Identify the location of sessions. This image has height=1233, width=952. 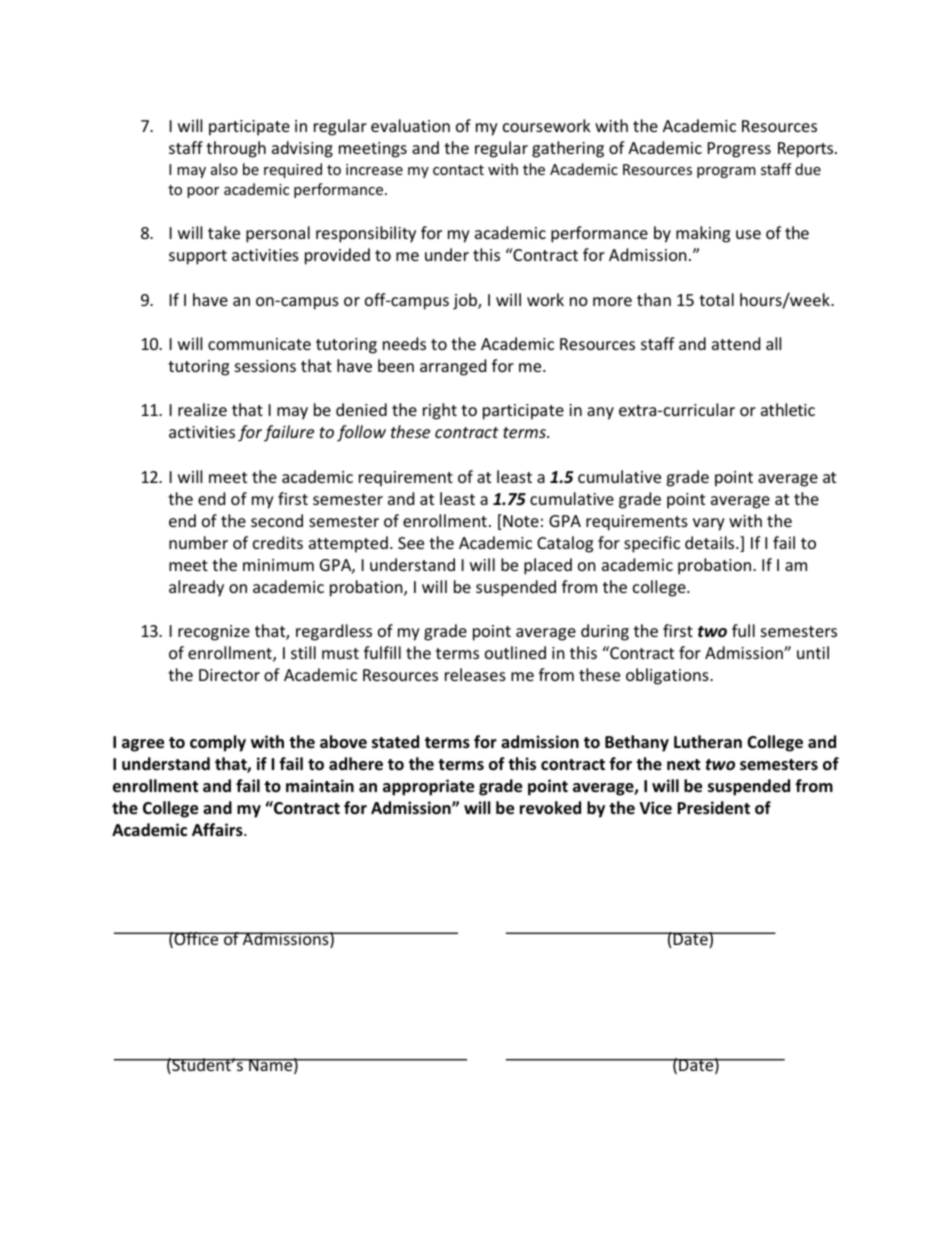
(265, 366).
